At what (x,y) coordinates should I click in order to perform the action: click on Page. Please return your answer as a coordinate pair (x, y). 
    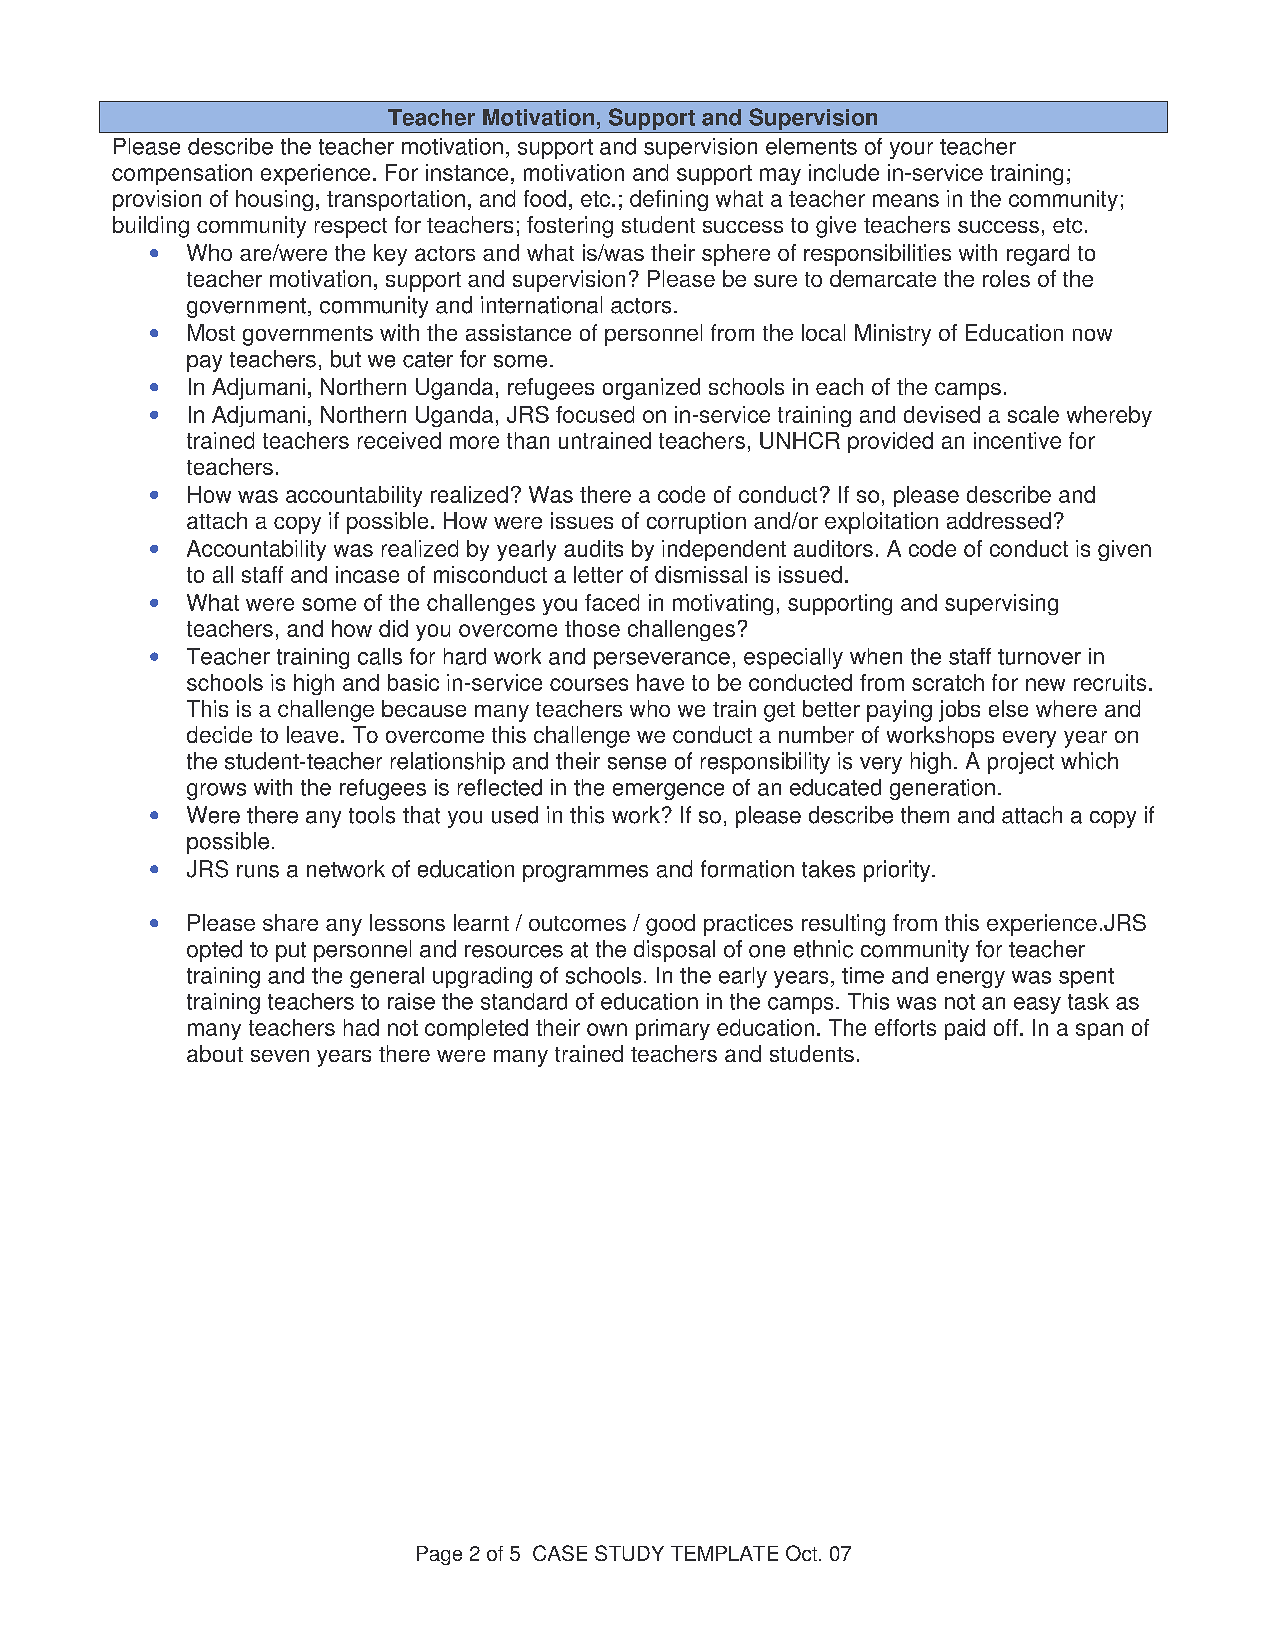
    Looking at the image, I should click on (439, 1555).
